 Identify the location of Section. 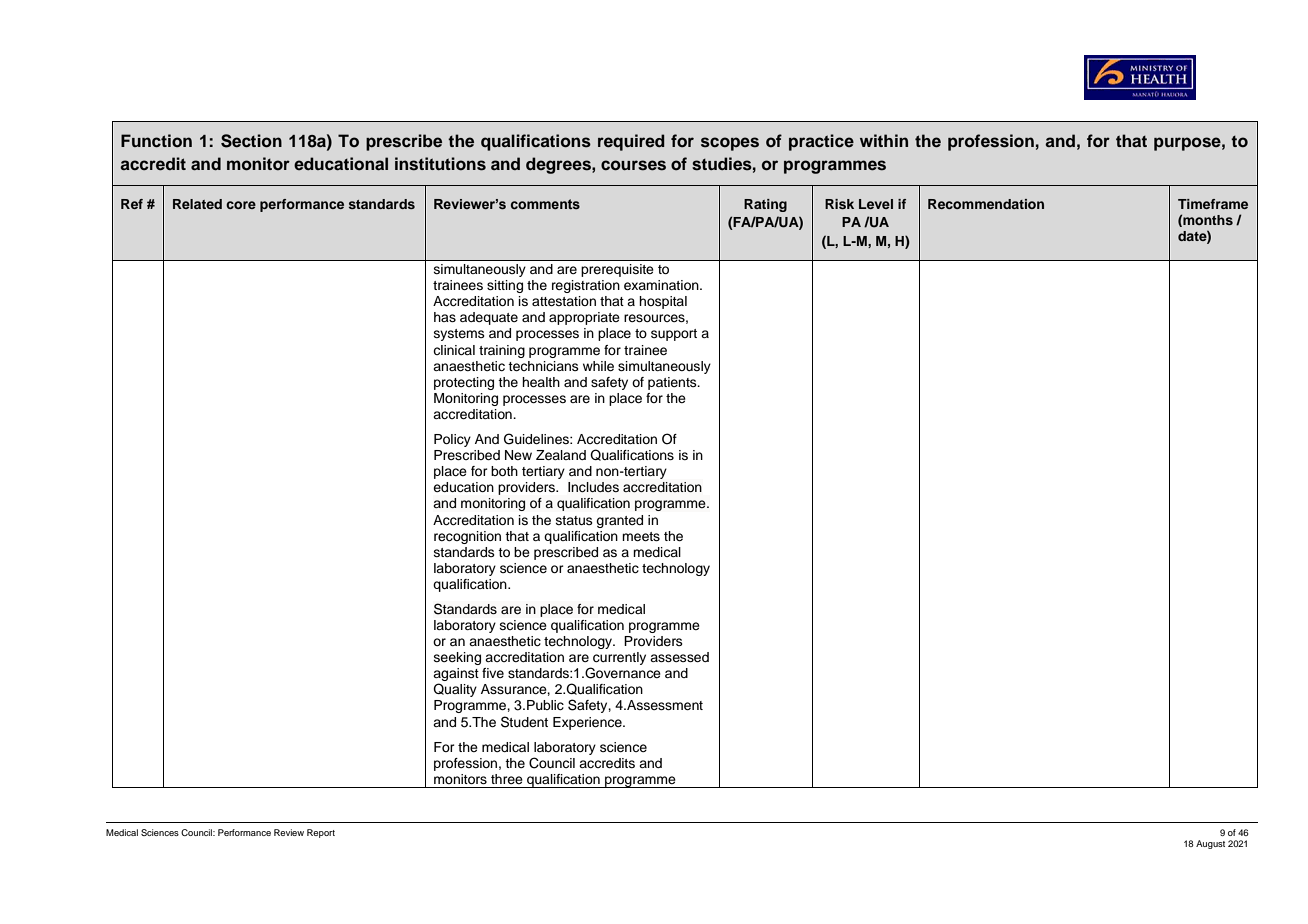
(251, 141).
